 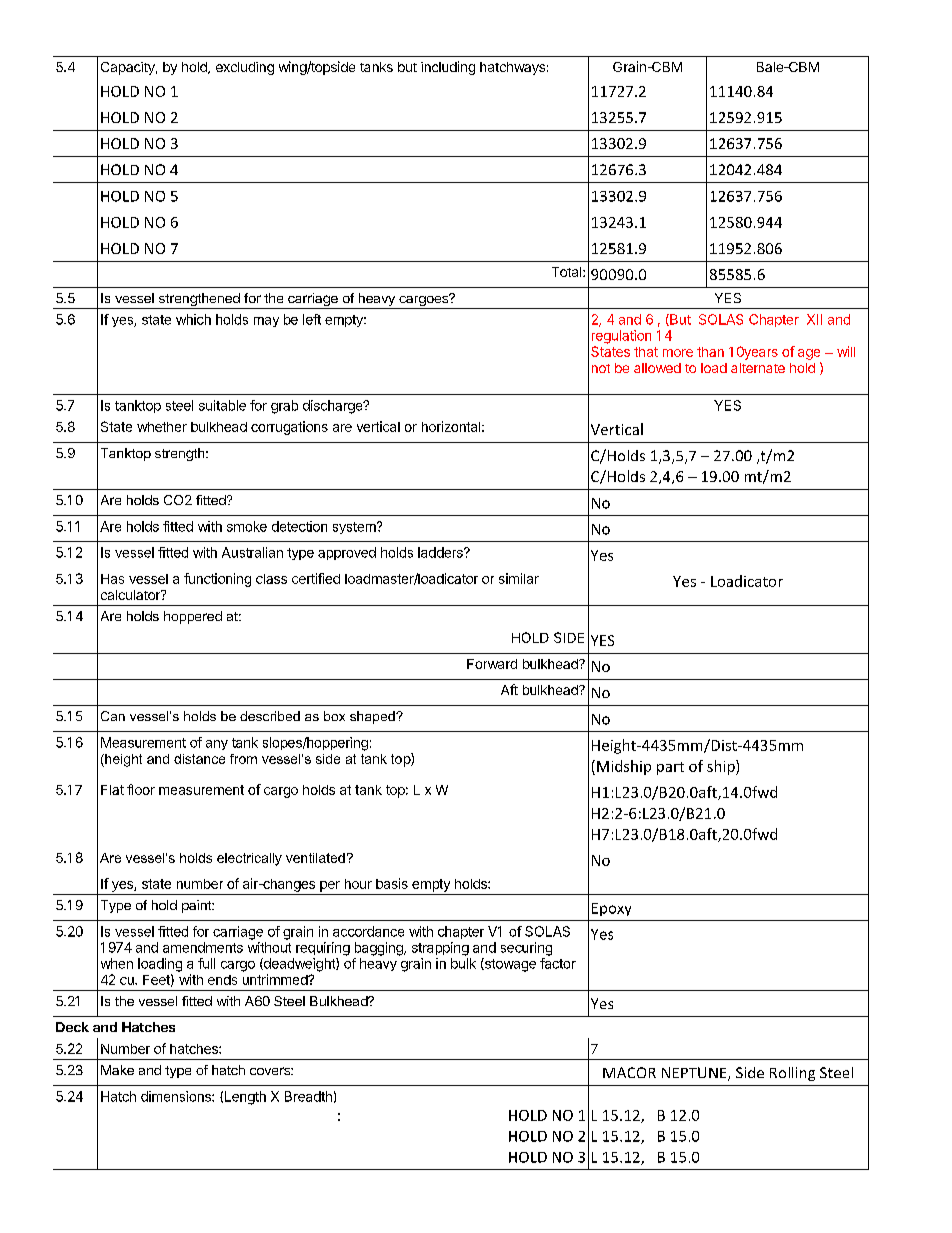 What do you see at coordinates (448, 68) in the page?
I see `including` at bounding box center [448, 68].
